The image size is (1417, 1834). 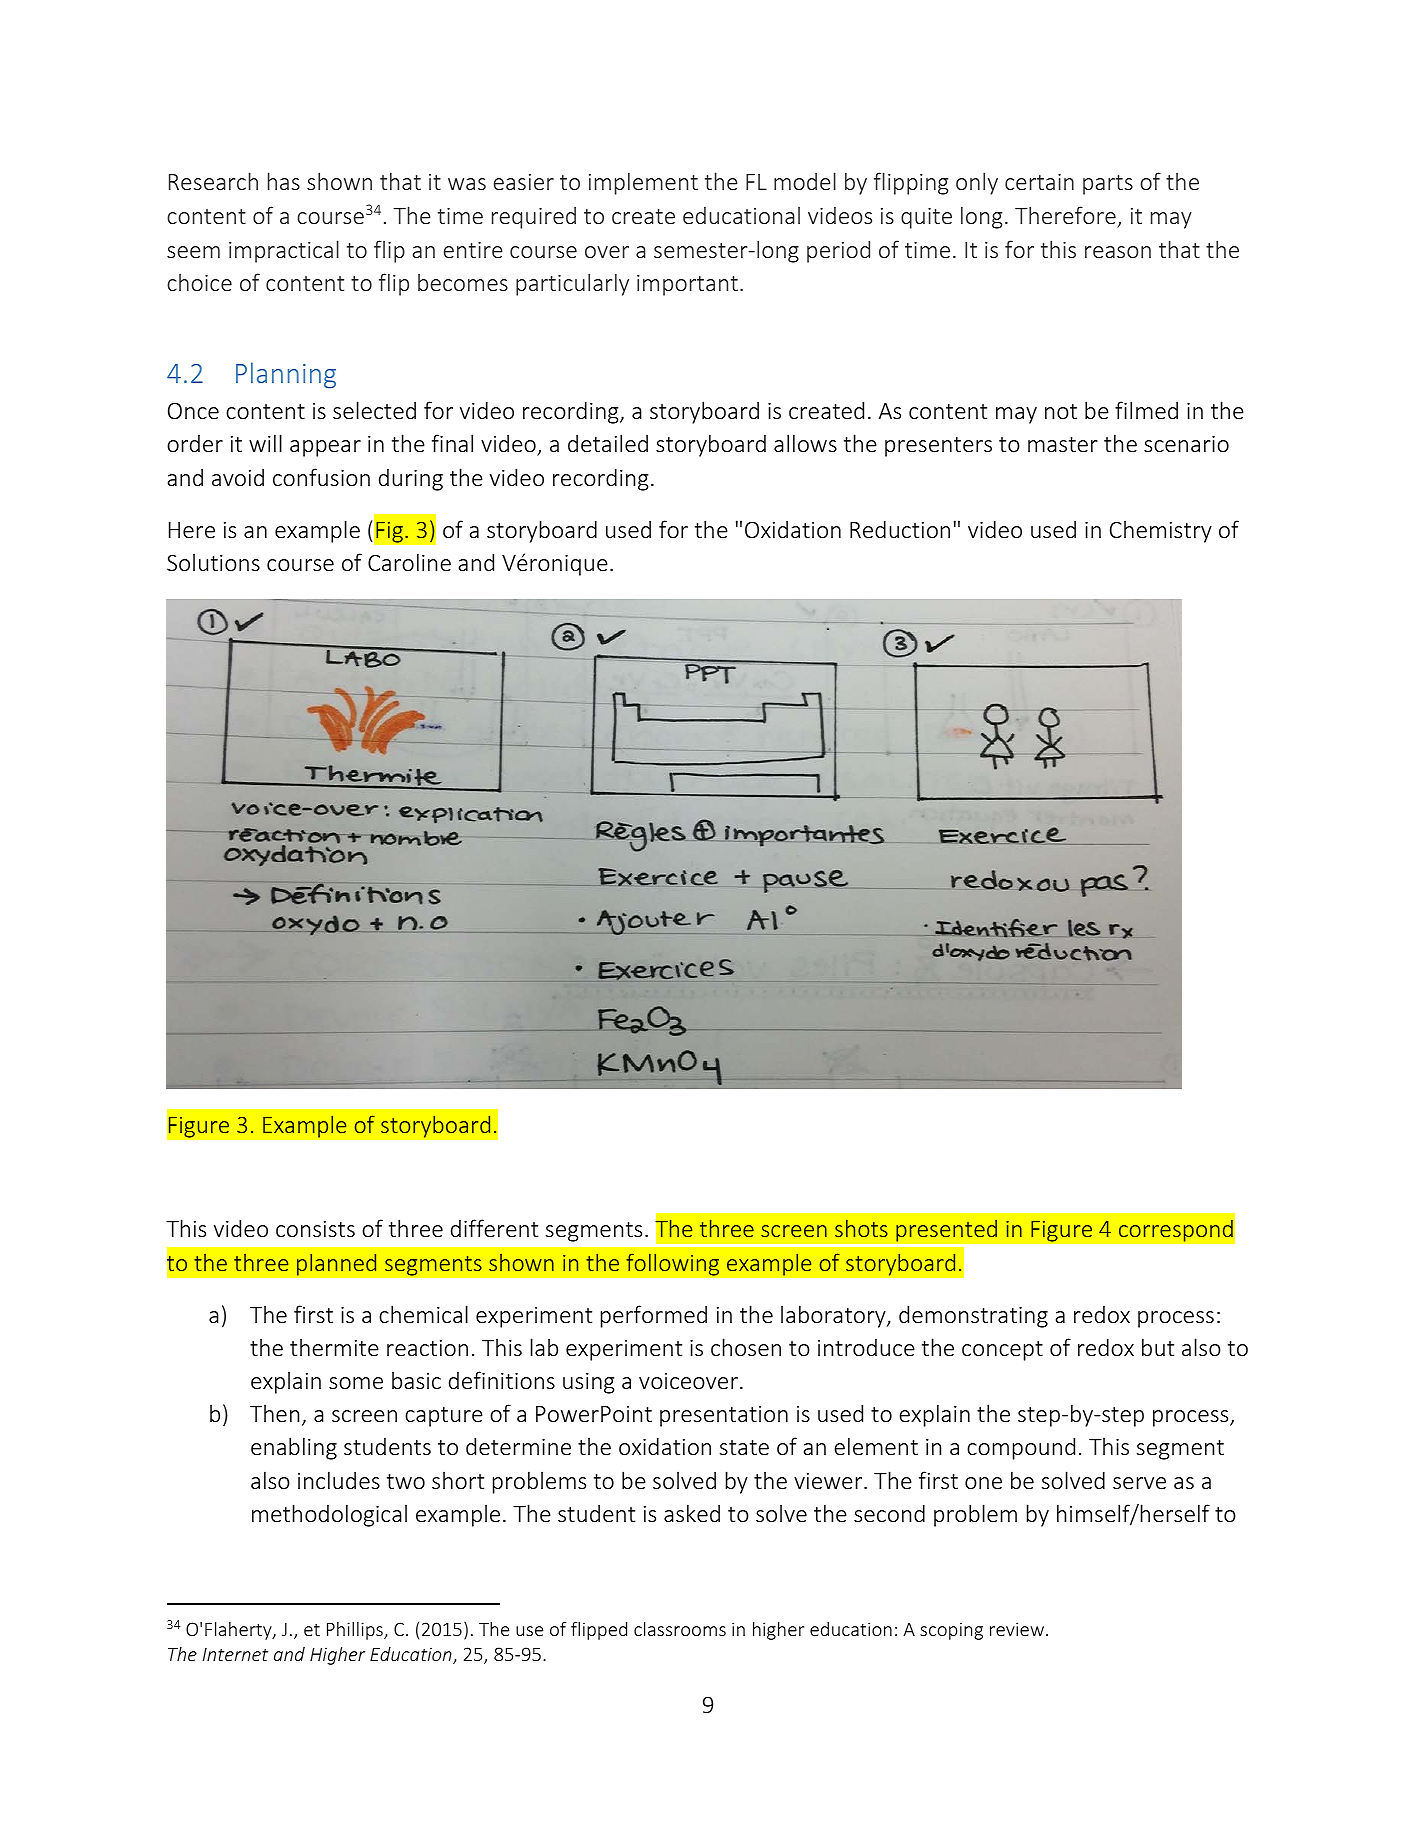 I want to click on correspond, so click(x=1176, y=1230).
